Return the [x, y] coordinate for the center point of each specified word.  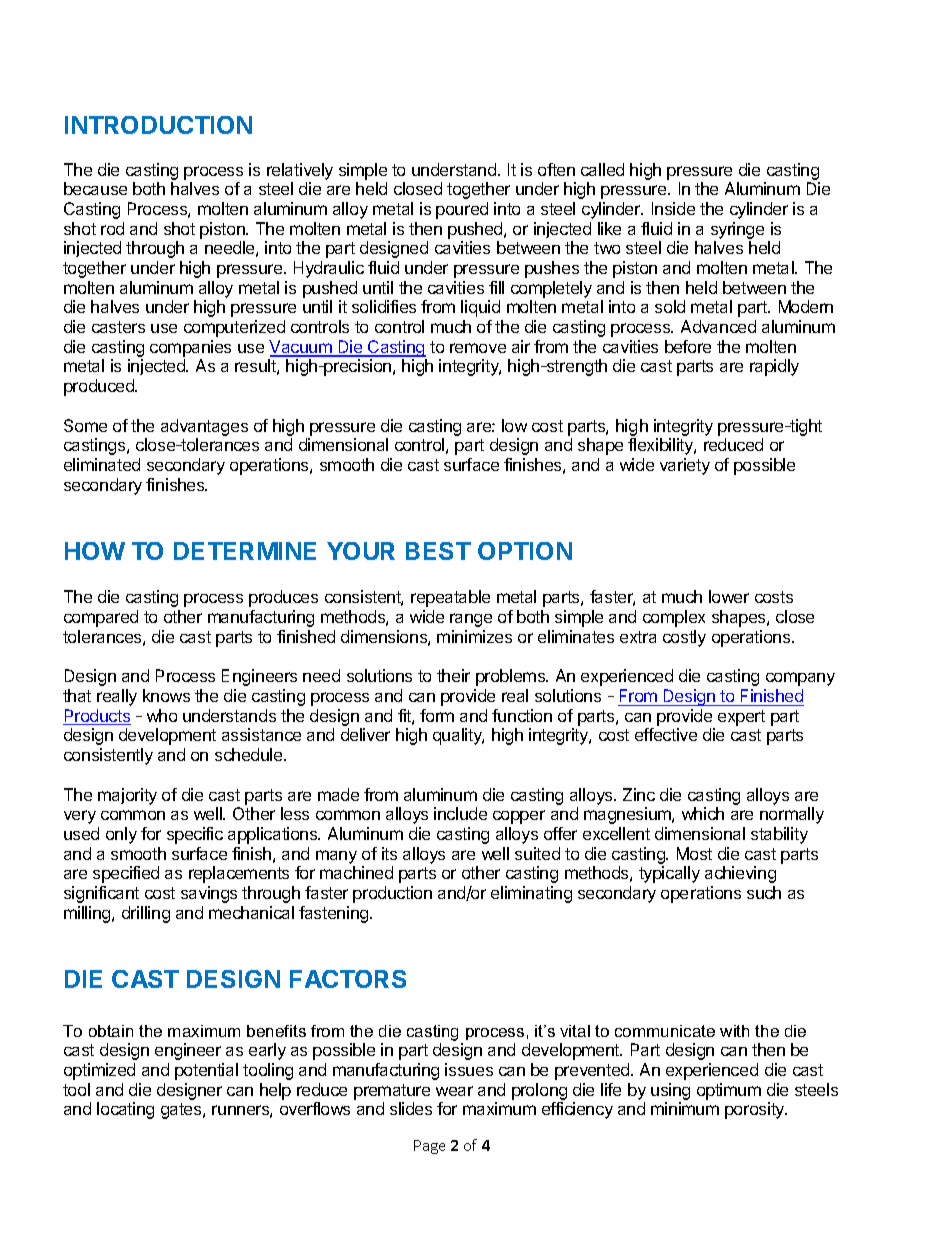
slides [411, 1108]
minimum [685, 1108]
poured [462, 210]
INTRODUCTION [158, 125]
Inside [673, 208]
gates [182, 1111]
